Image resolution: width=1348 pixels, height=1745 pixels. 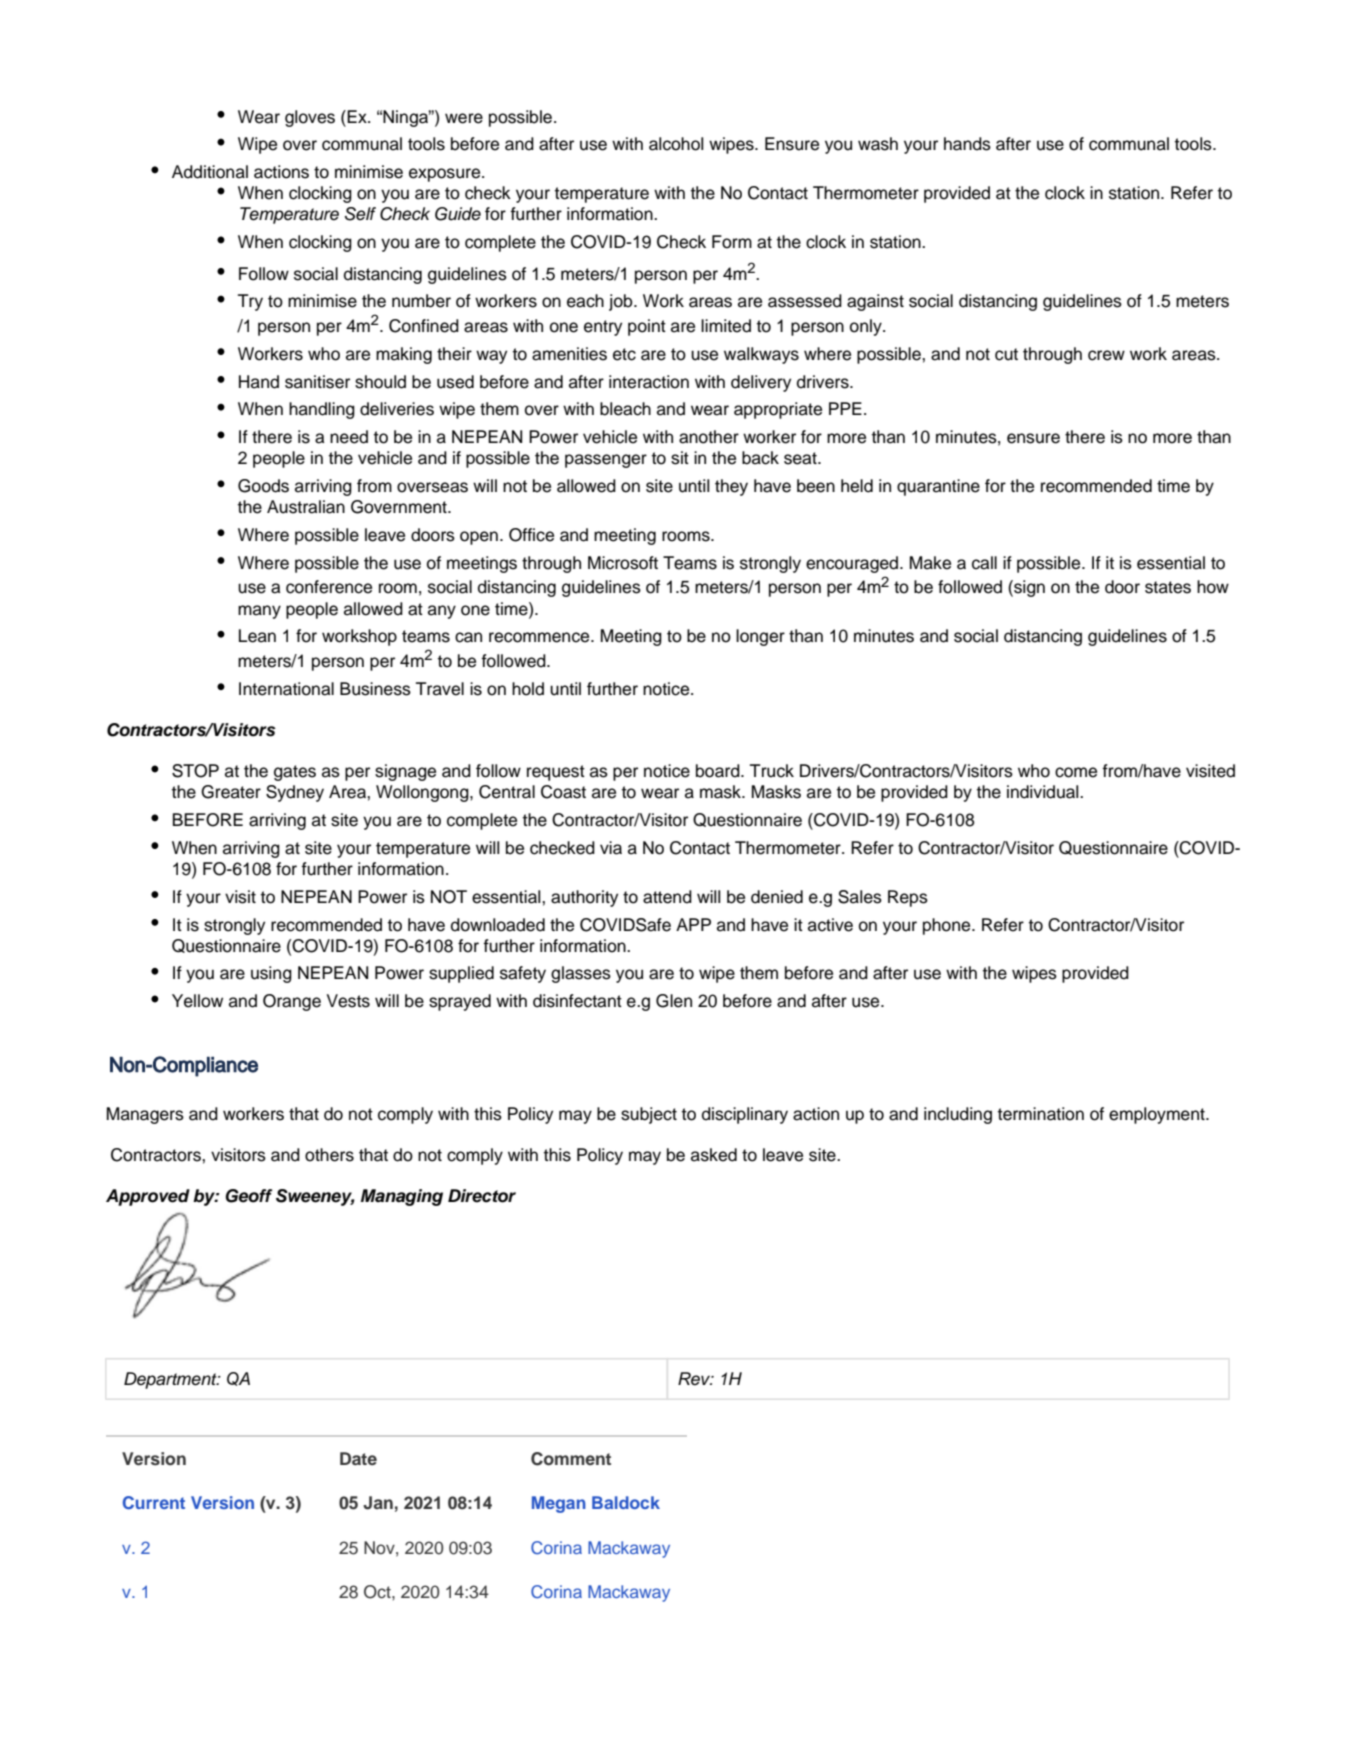 What do you see at coordinates (695, 1379) in the image?
I see `Rev` at bounding box center [695, 1379].
